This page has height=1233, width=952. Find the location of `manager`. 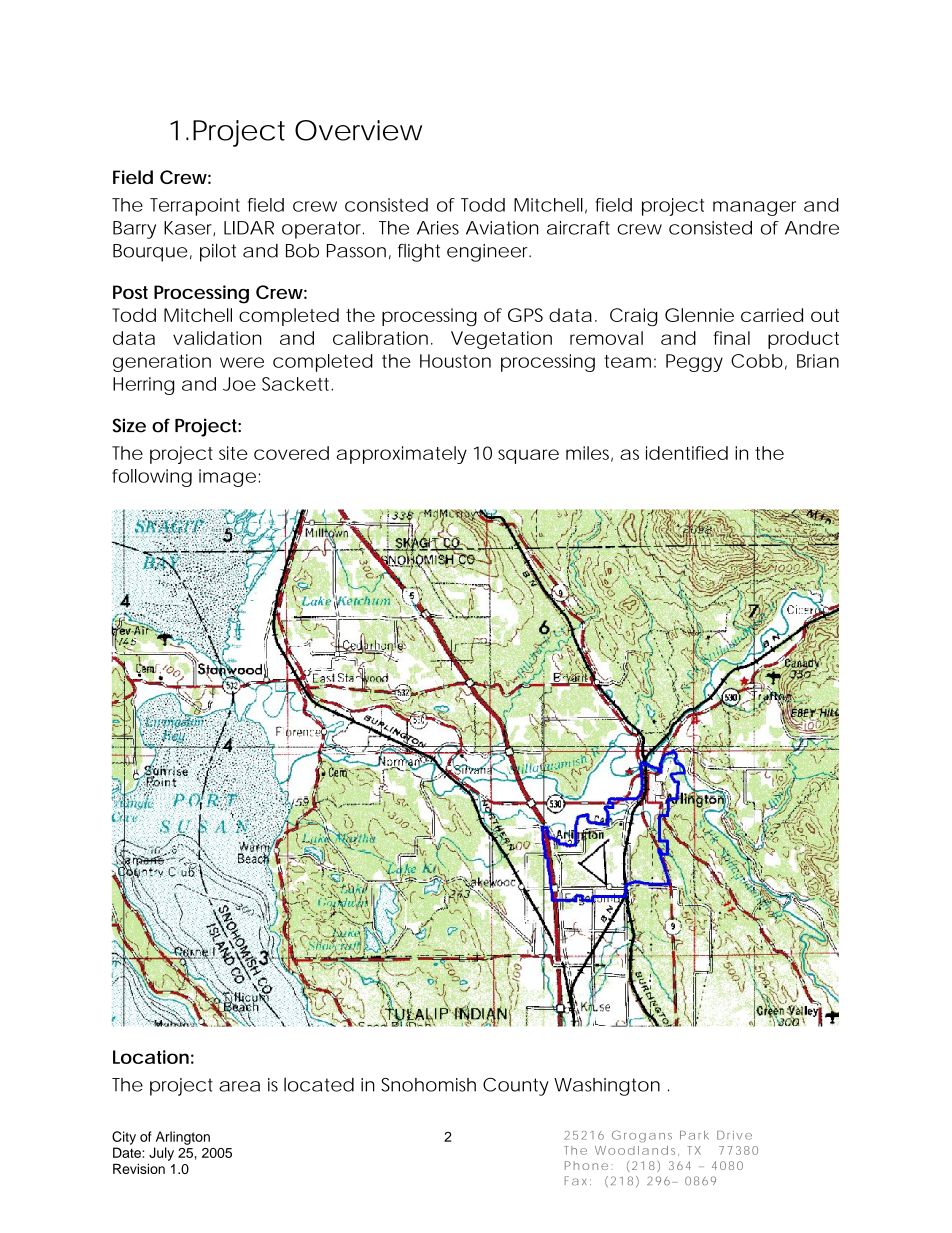

manager is located at coordinates (754, 208).
